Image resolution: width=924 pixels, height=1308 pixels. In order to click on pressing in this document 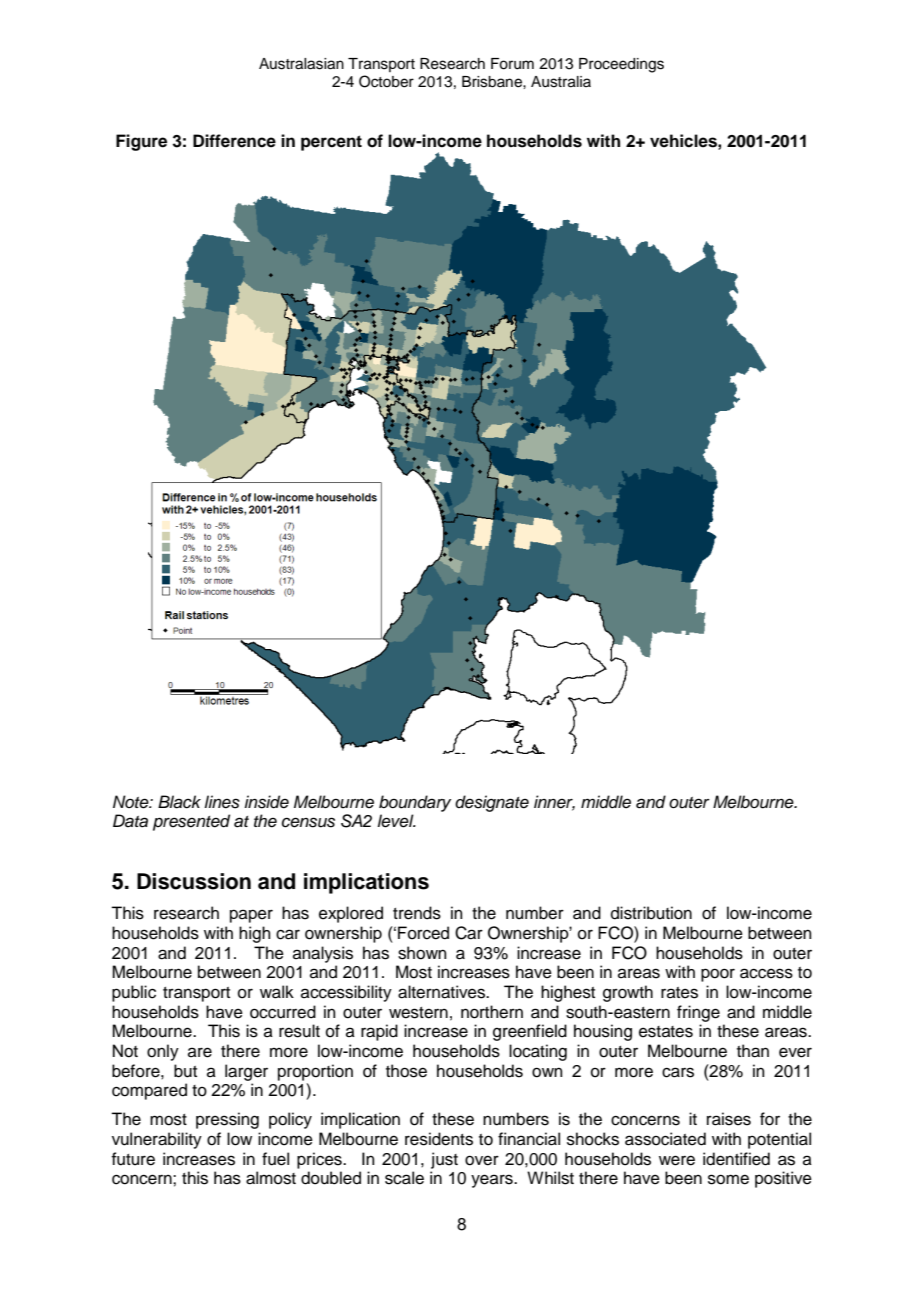, I will do `click(227, 1120)`.
